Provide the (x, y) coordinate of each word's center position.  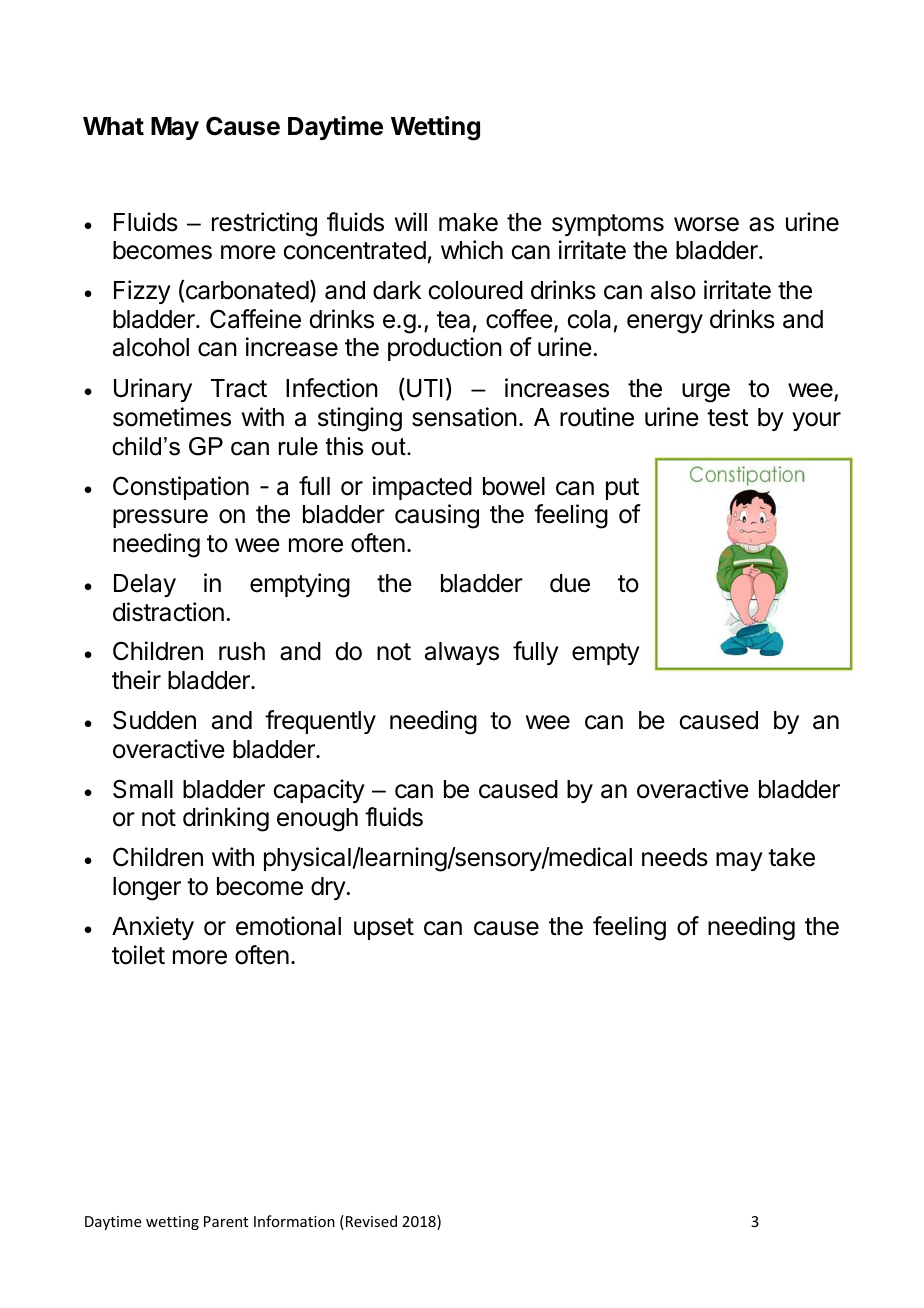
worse (706, 224)
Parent (226, 1221)
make (468, 222)
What (113, 126)
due (570, 583)
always (462, 653)
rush (242, 651)
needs (675, 857)
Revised (371, 1221)
